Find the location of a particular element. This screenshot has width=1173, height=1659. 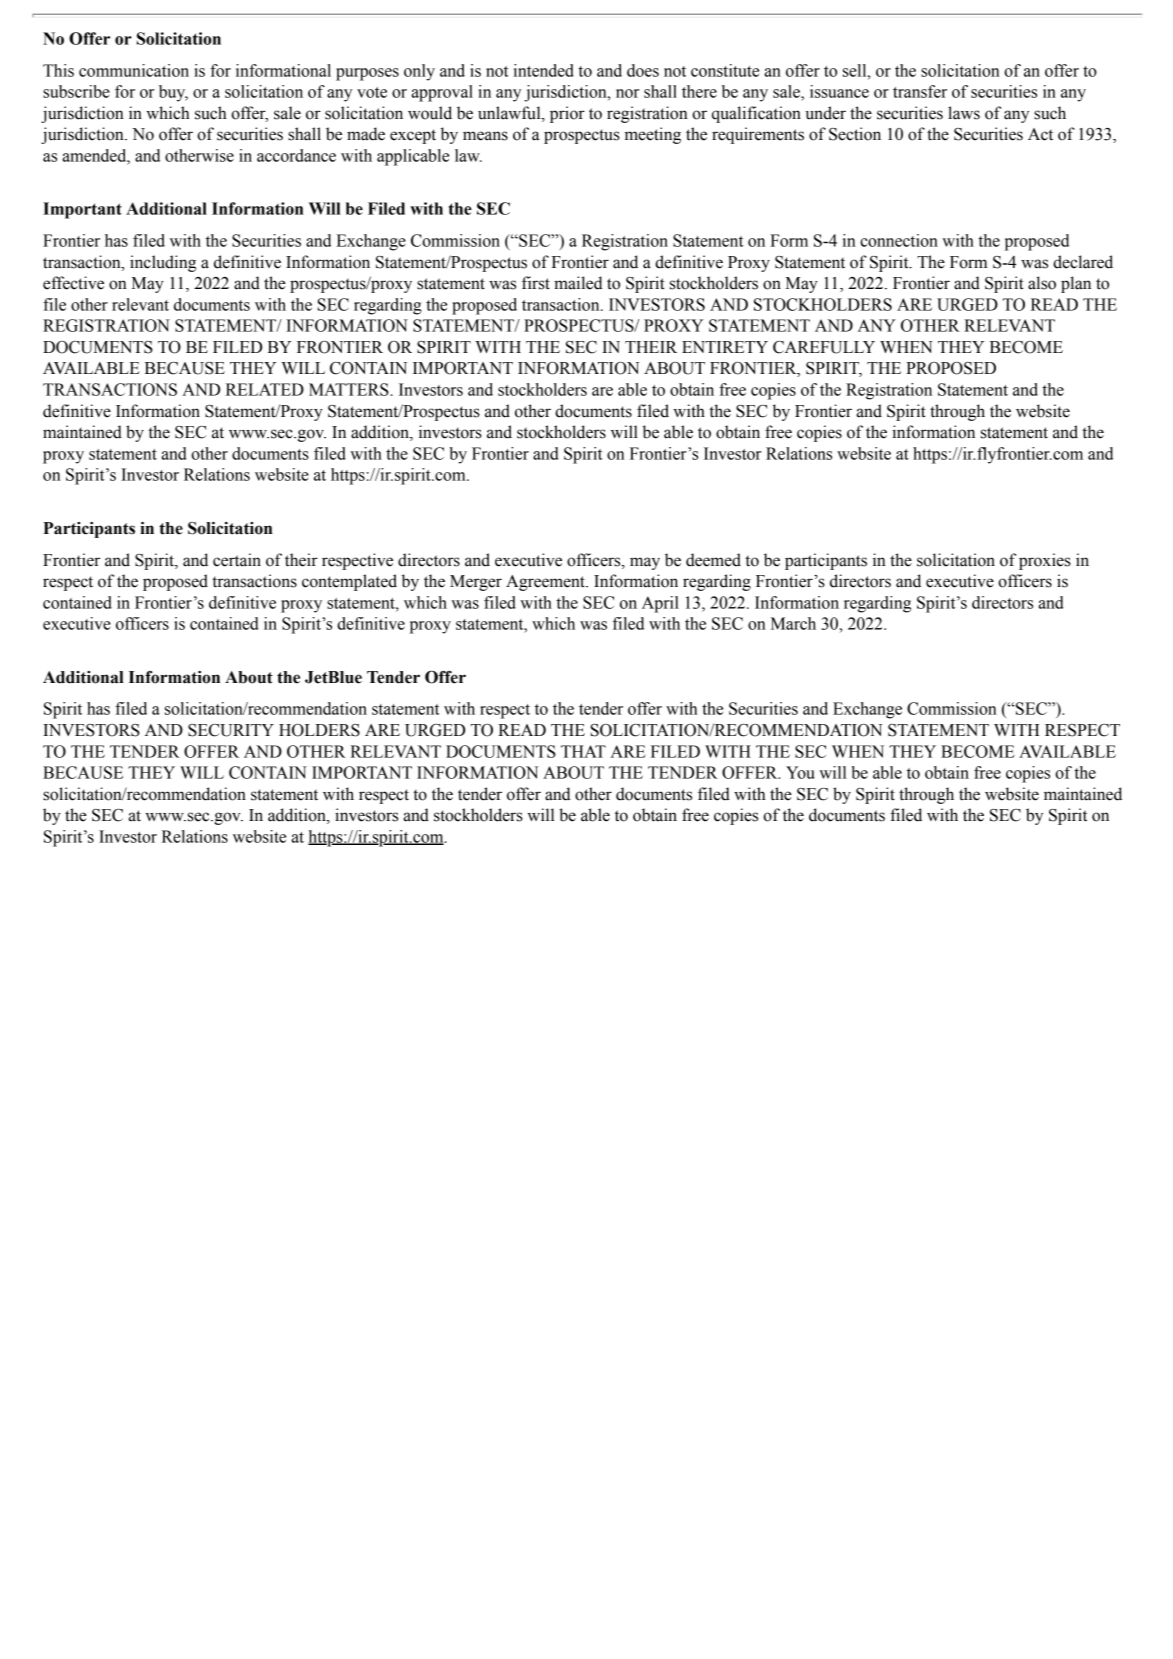

buy is located at coordinates (173, 93).
